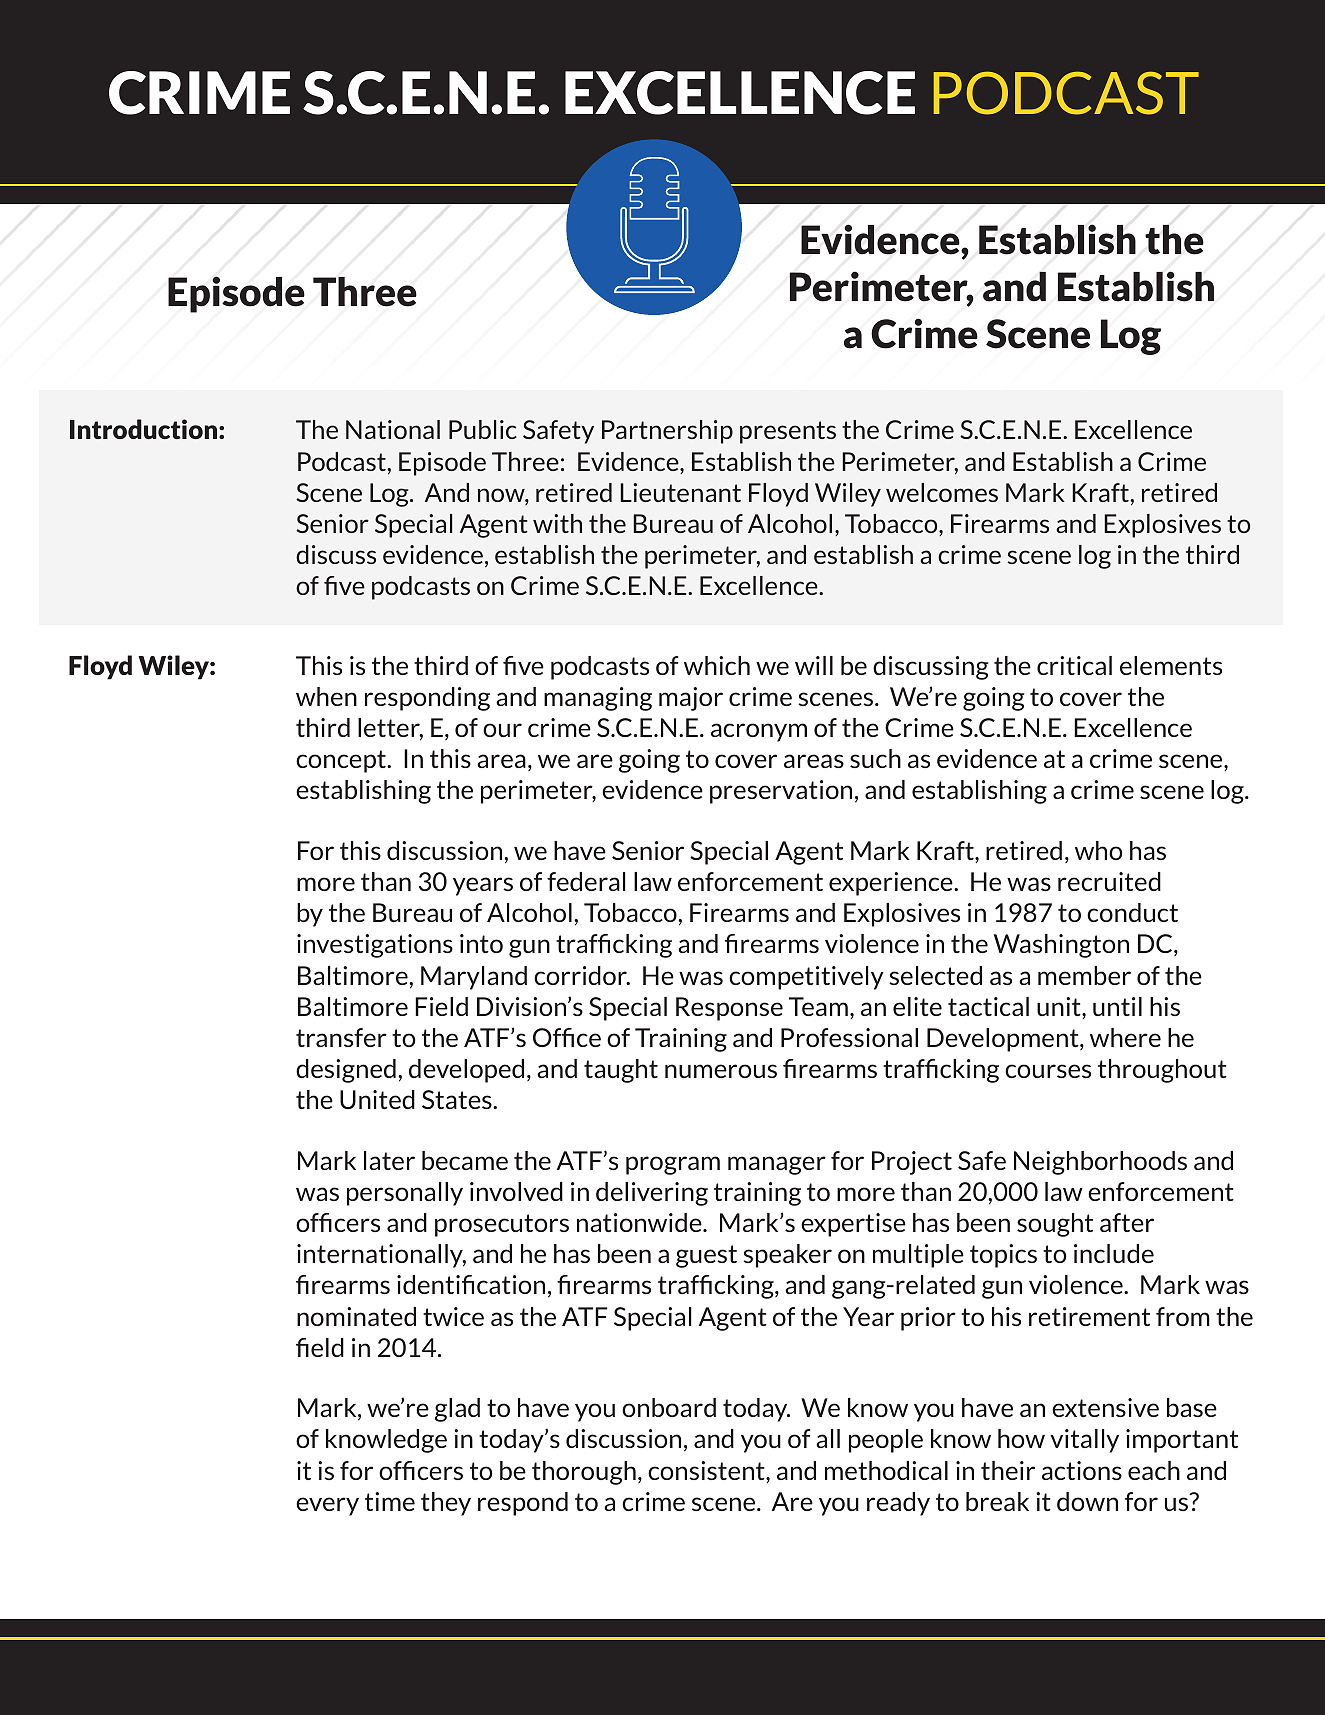 The width and height of the screenshot is (1325, 1715). I want to click on presents, so click(788, 432).
